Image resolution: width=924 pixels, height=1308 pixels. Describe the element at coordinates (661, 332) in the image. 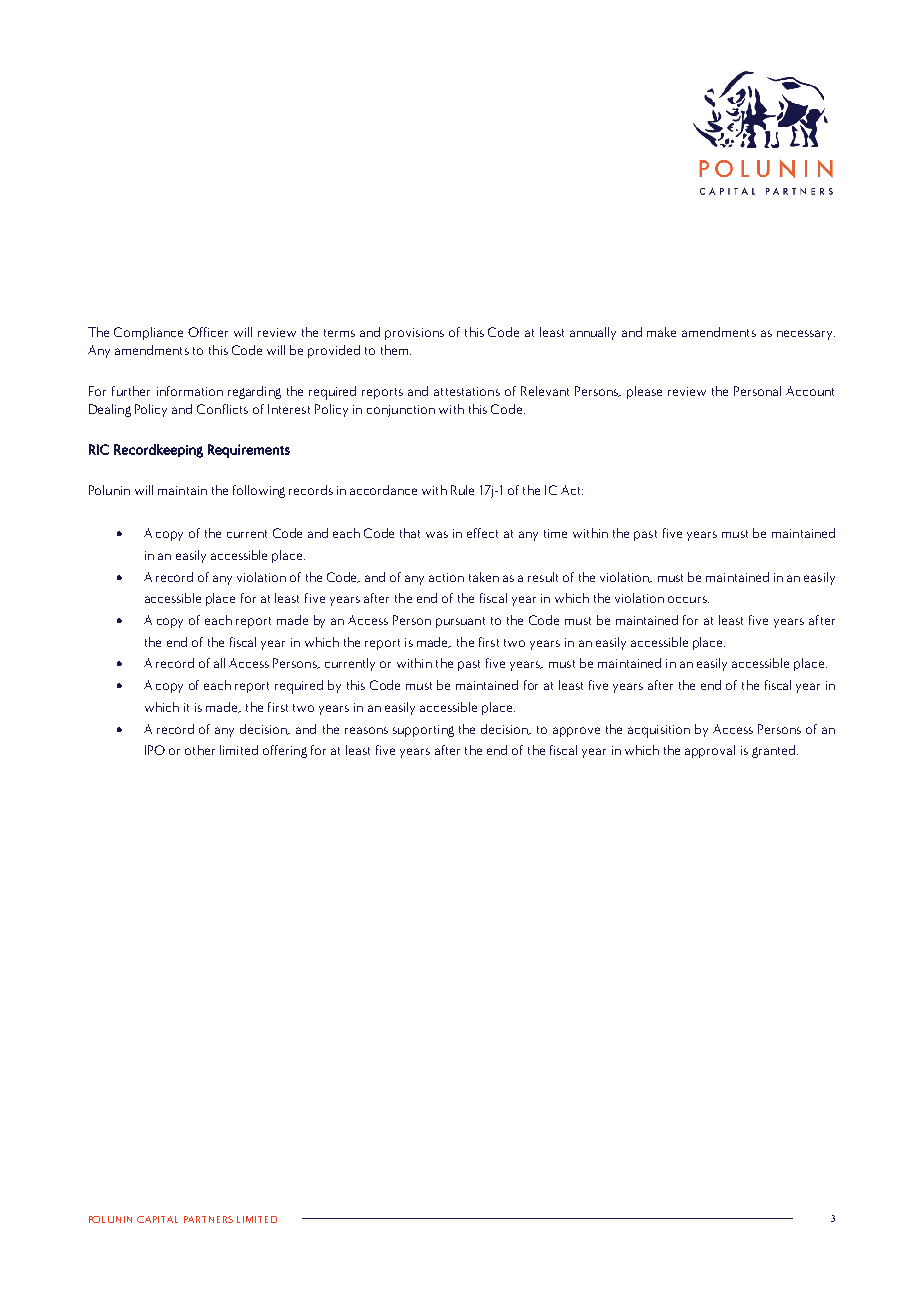

I see `make` at that location.
